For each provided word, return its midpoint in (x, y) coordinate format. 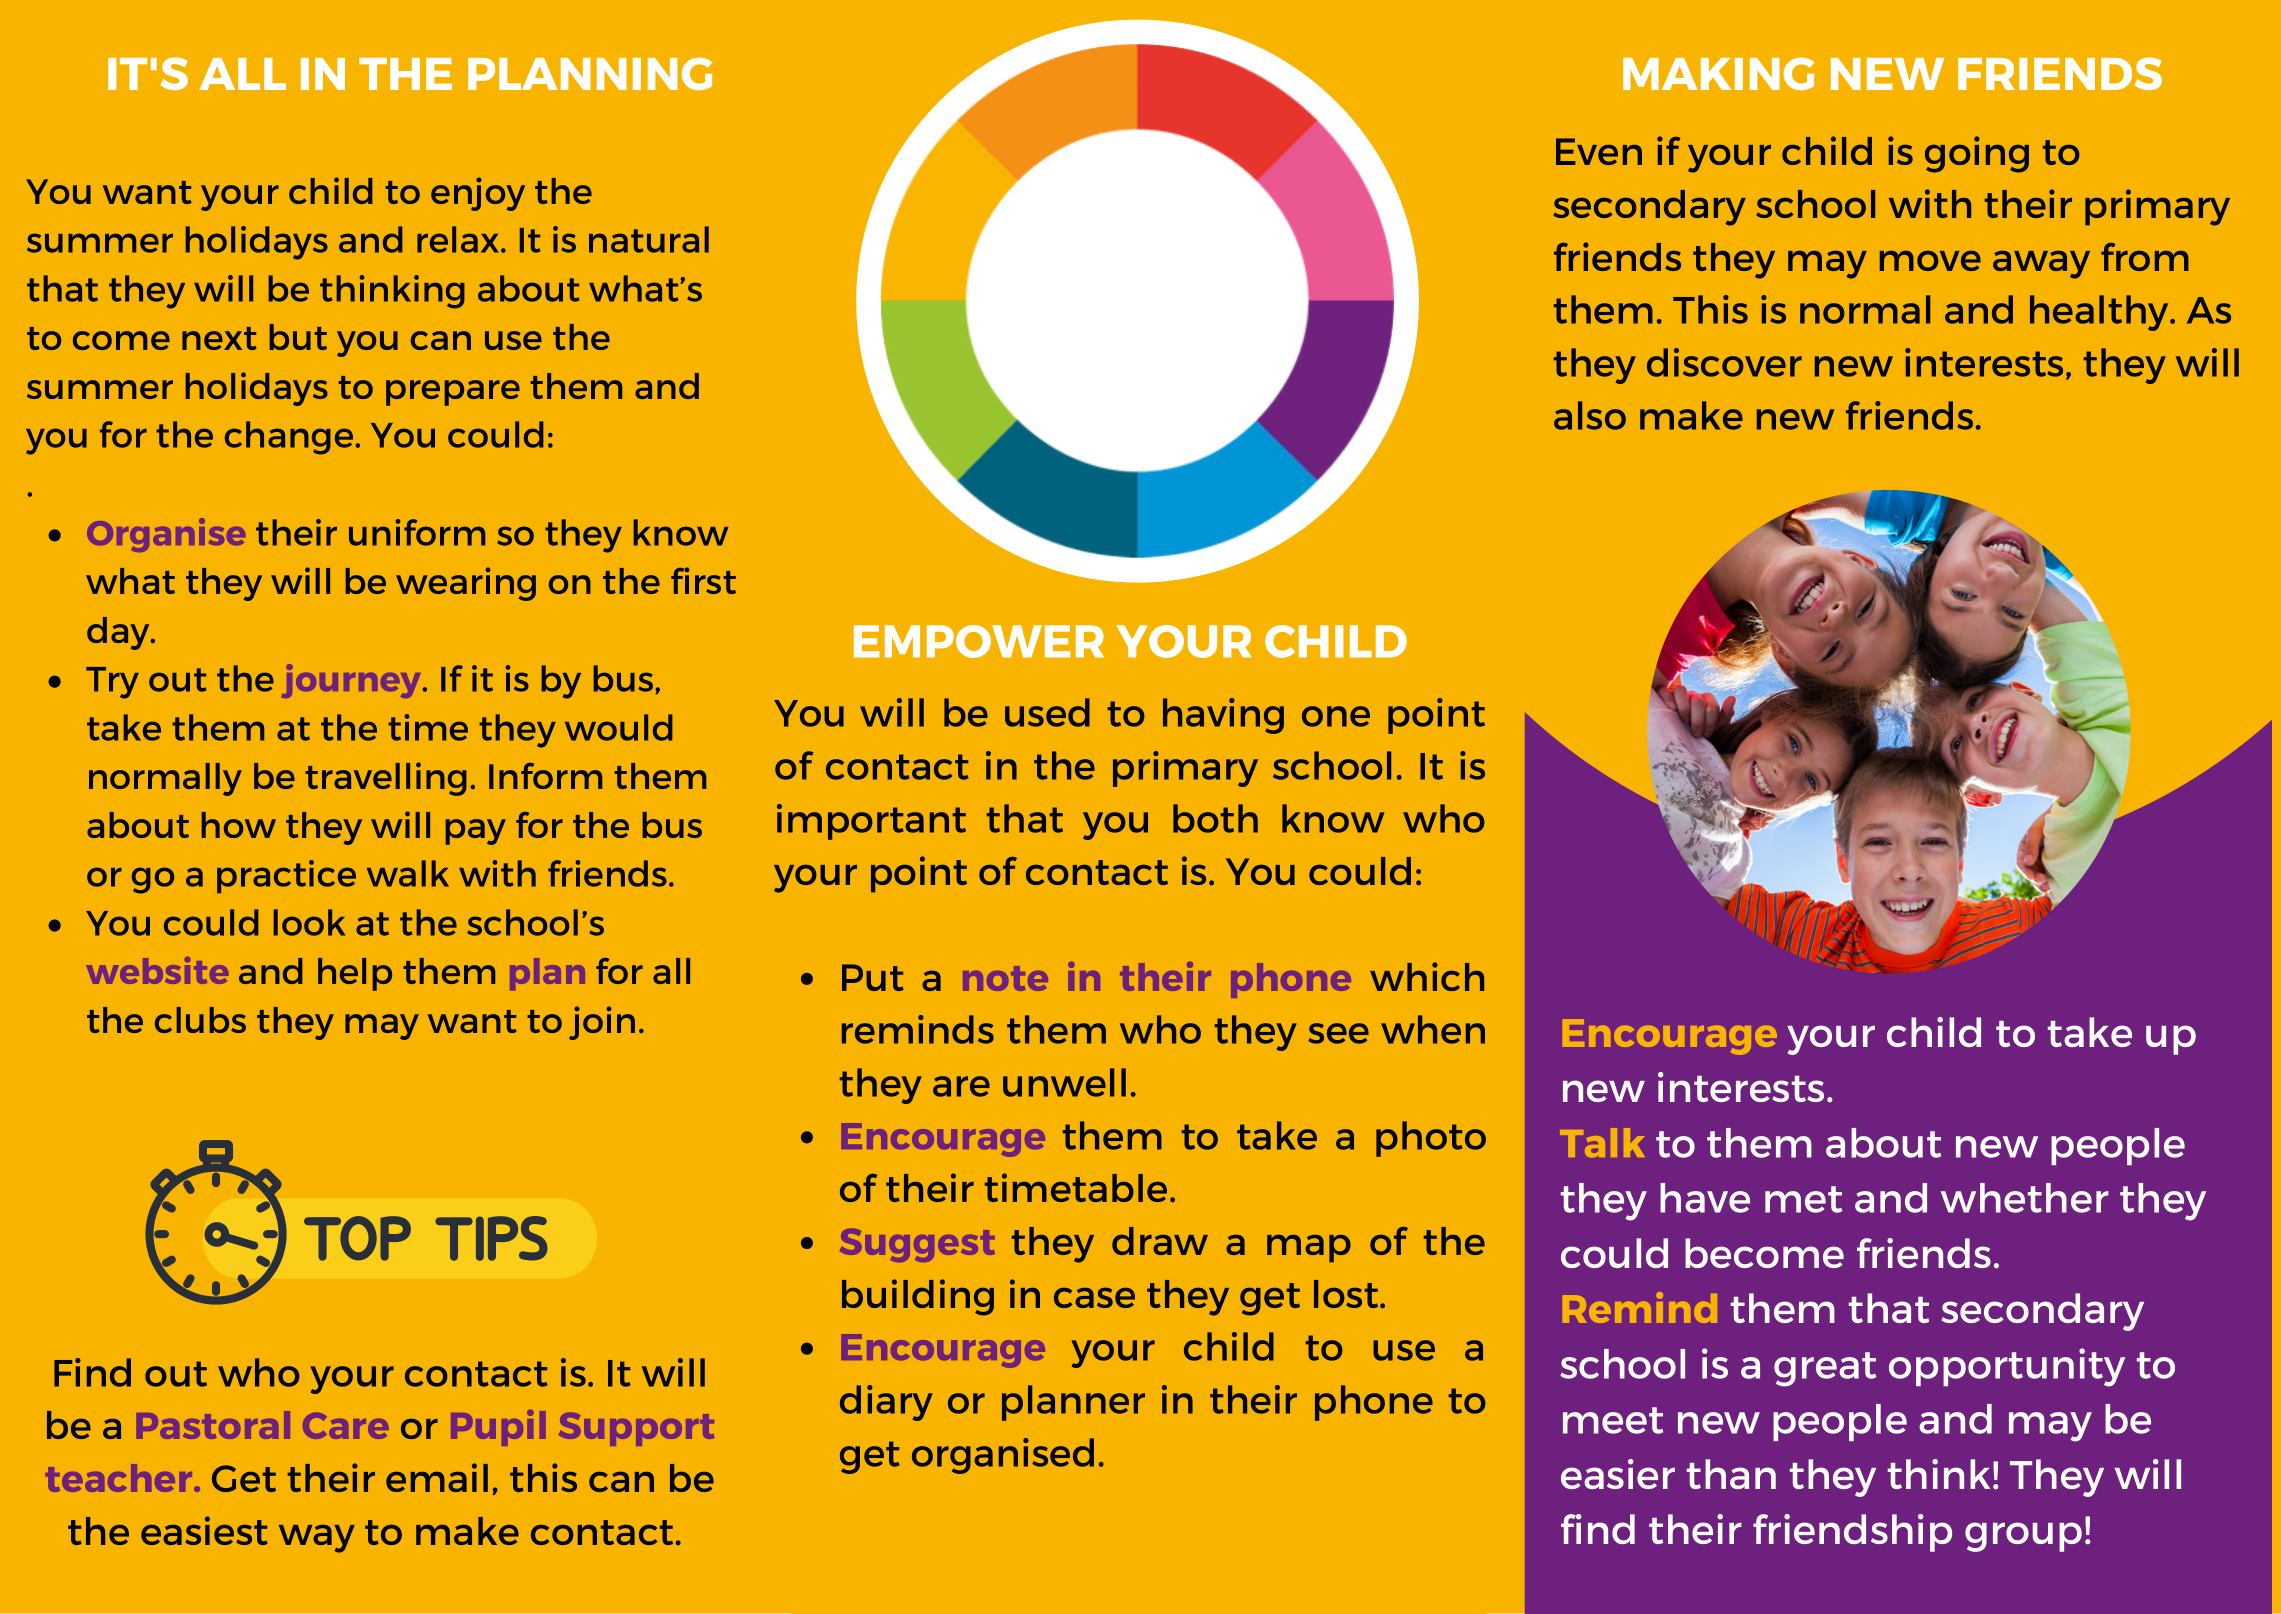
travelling (386, 779)
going (1977, 154)
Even (1599, 151)
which (1427, 976)
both (1215, 818)
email (437, 1477)
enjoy (478, 194)
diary (886, 1403)
